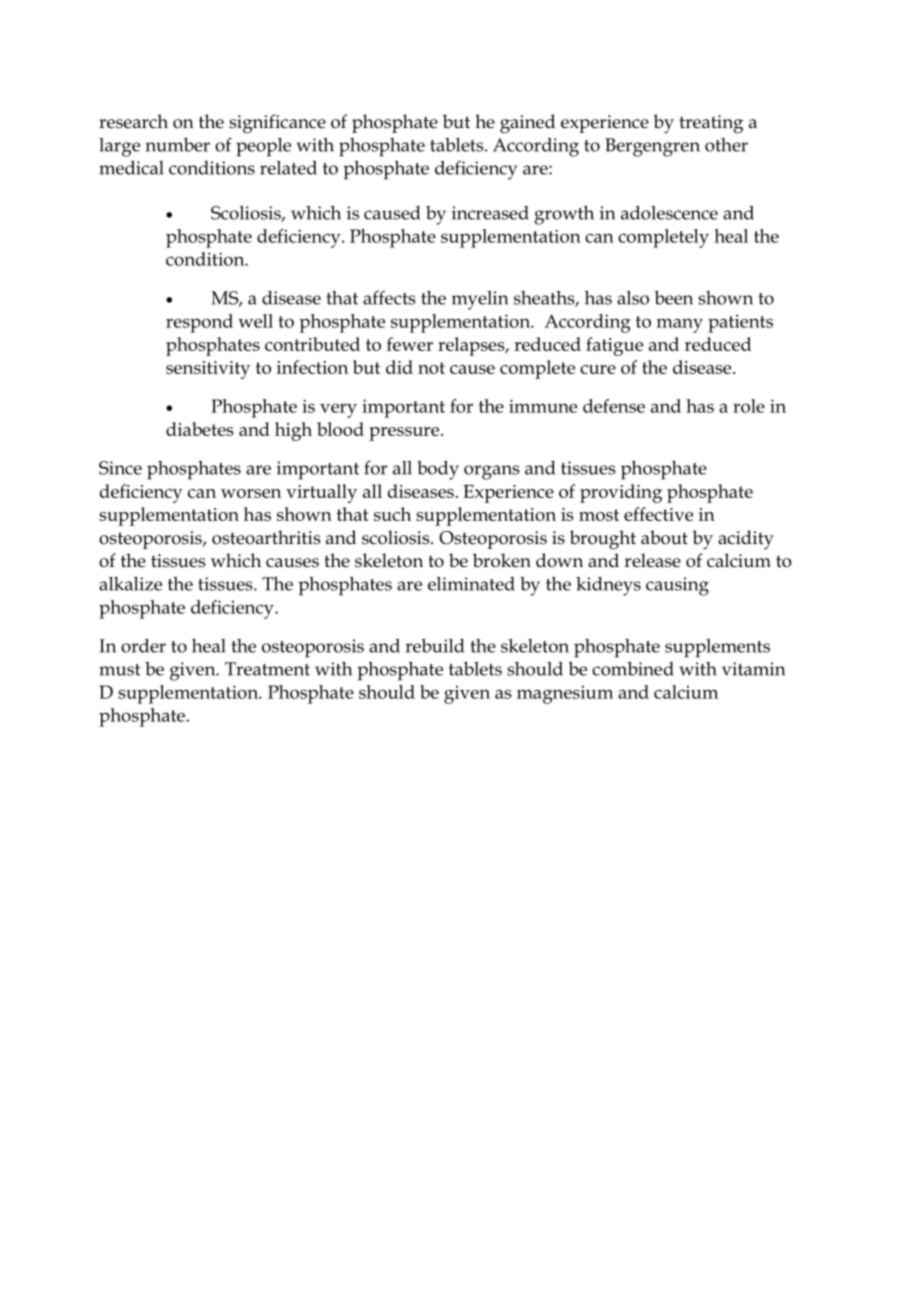  Describe the element at coordinates (177, 145) in the image. I see `number` at that location.
